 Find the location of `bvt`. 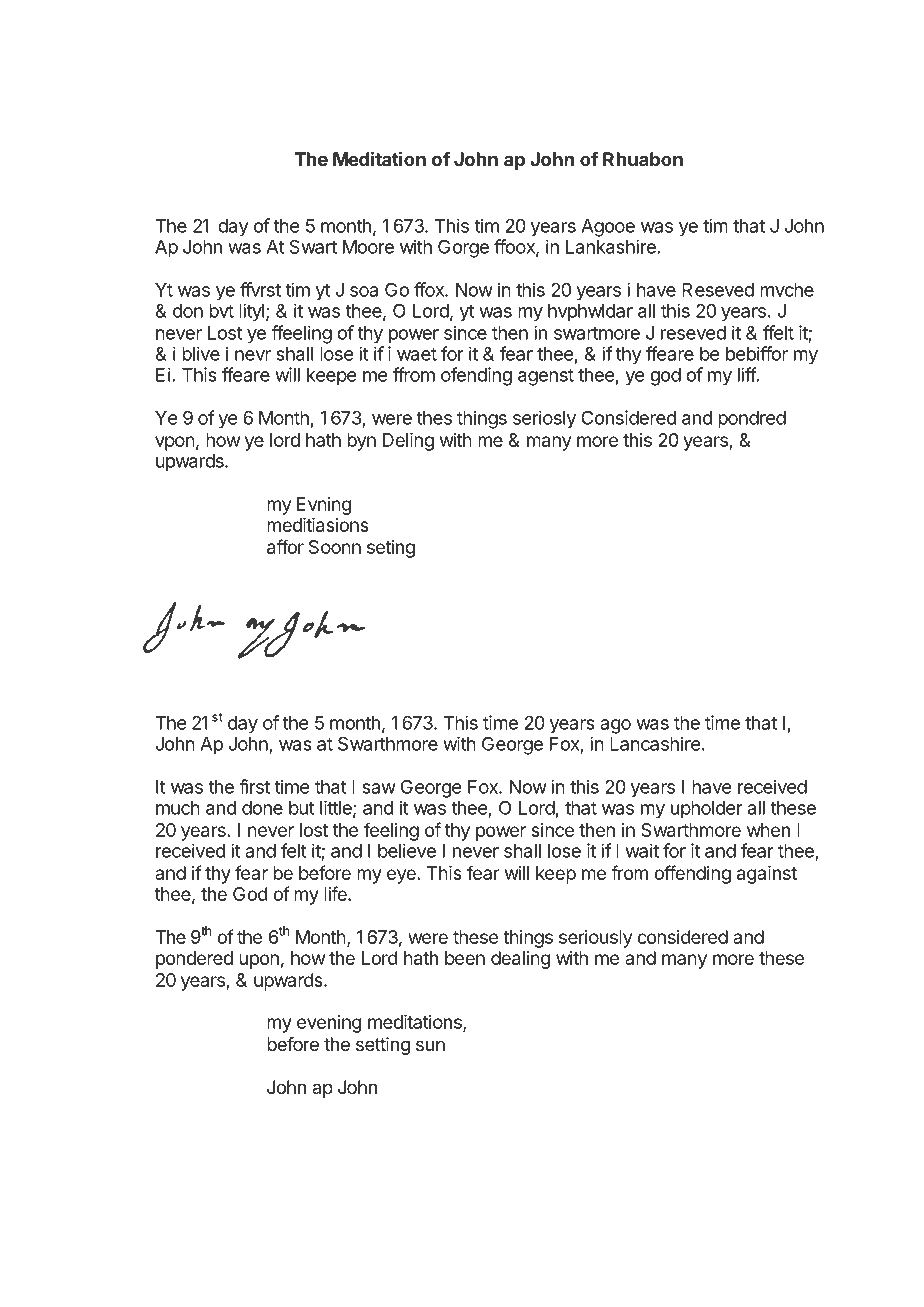

bvt is located at coordinates (221, 311).
